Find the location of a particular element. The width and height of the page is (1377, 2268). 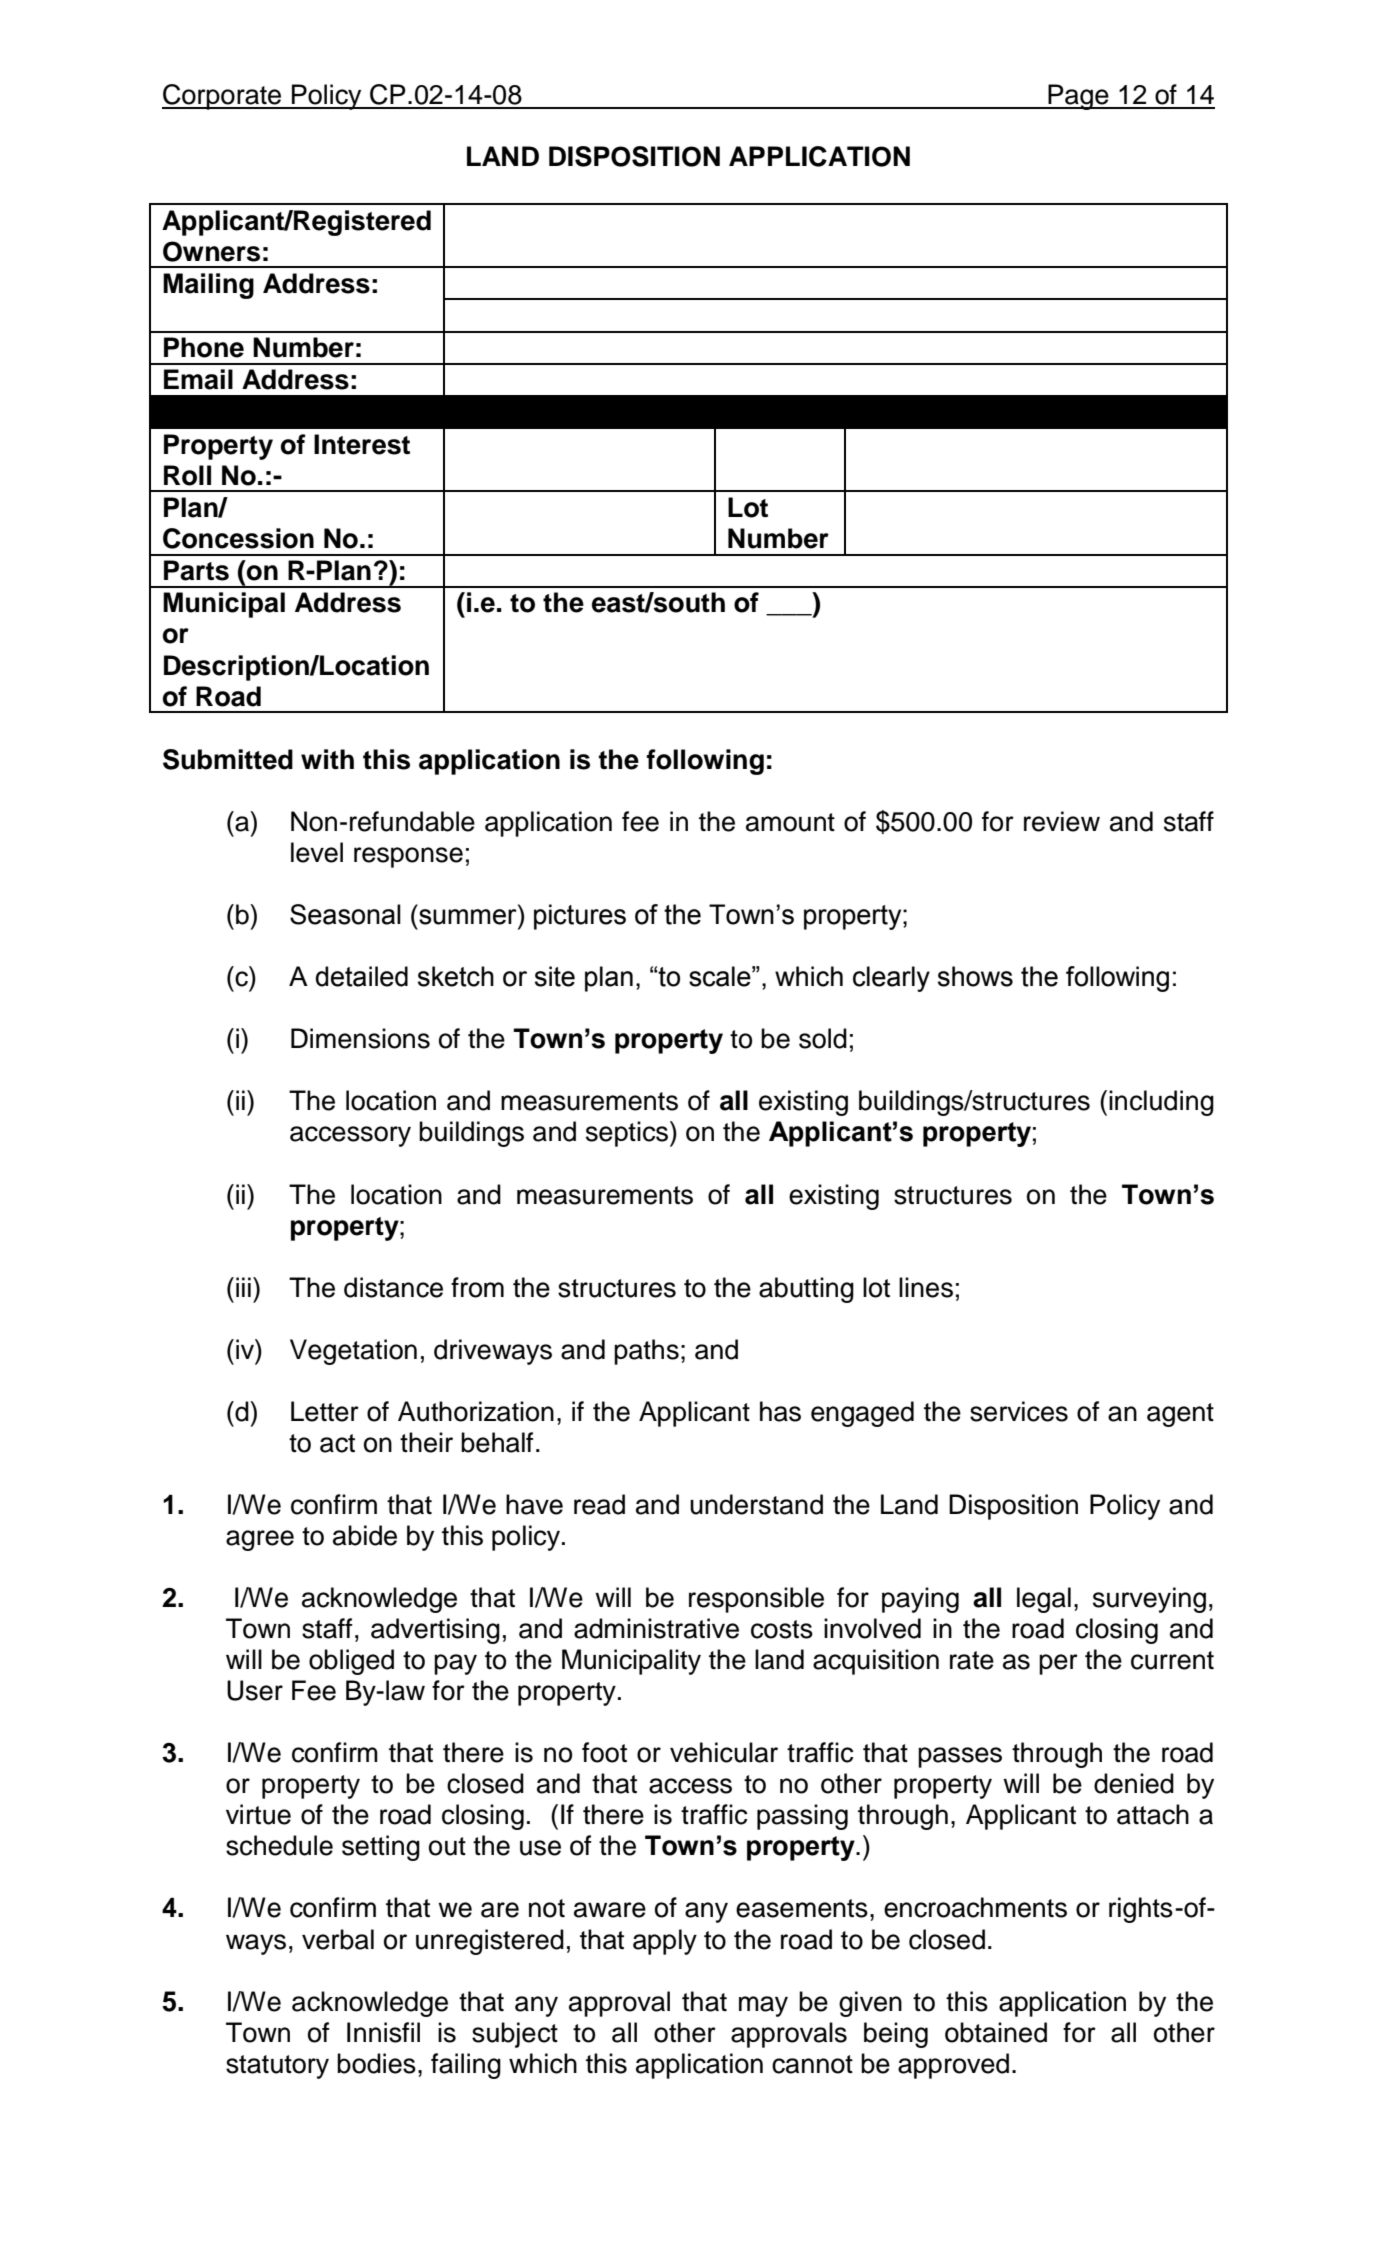

statutory is located at coordinates (277, 2067).
